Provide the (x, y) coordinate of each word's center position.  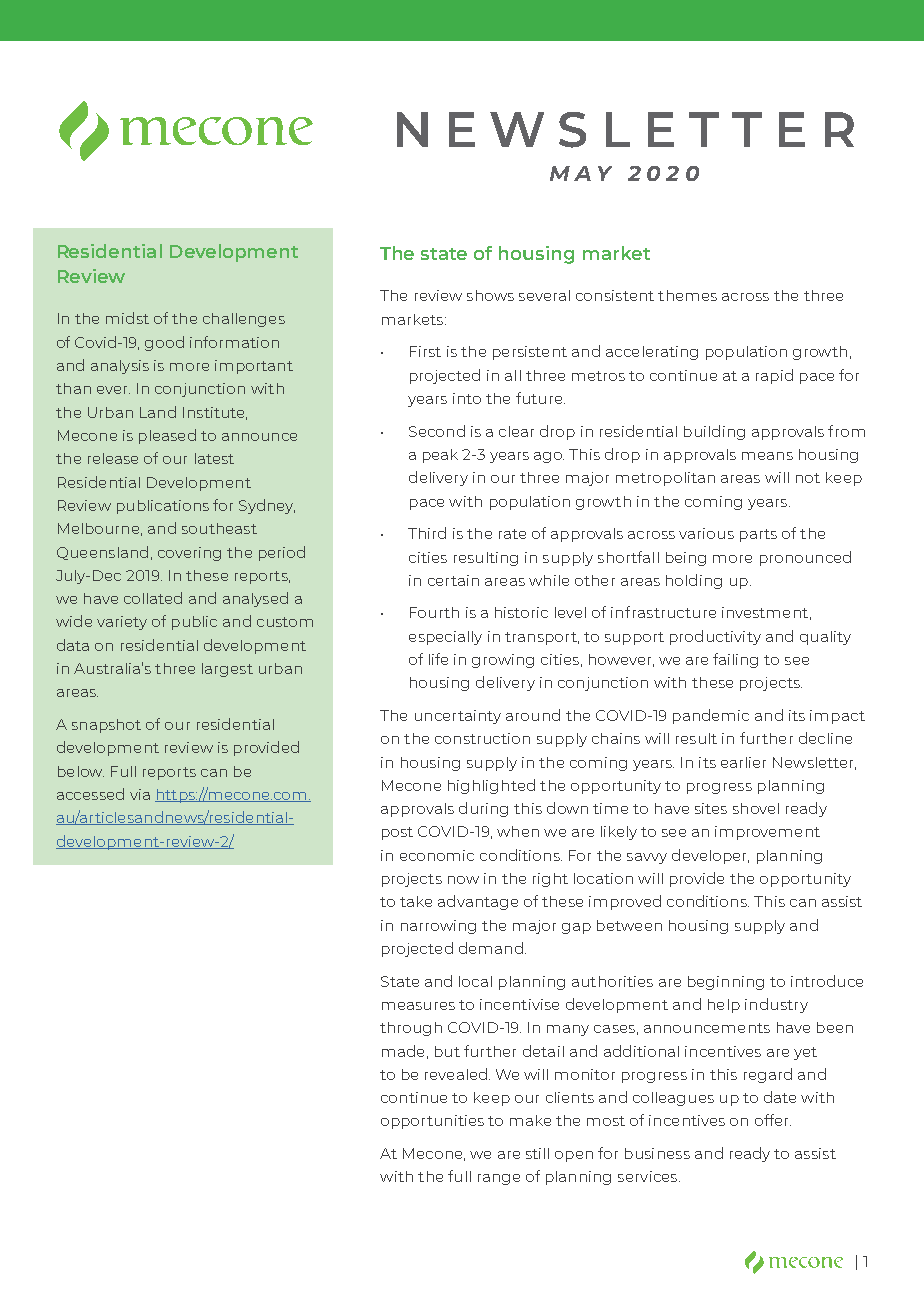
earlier (743, 762)
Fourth (434, 612)
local (475, 981)
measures (418, 1006)
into (467, 398)
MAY (581, 173)
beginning (726, 983)
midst (127, 318)
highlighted (491, 786)
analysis (120, 367)
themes (687, 295)
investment (765, 612)
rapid (774, 376)
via (140, 794)
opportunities (432, 1122)
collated (153, 598)
